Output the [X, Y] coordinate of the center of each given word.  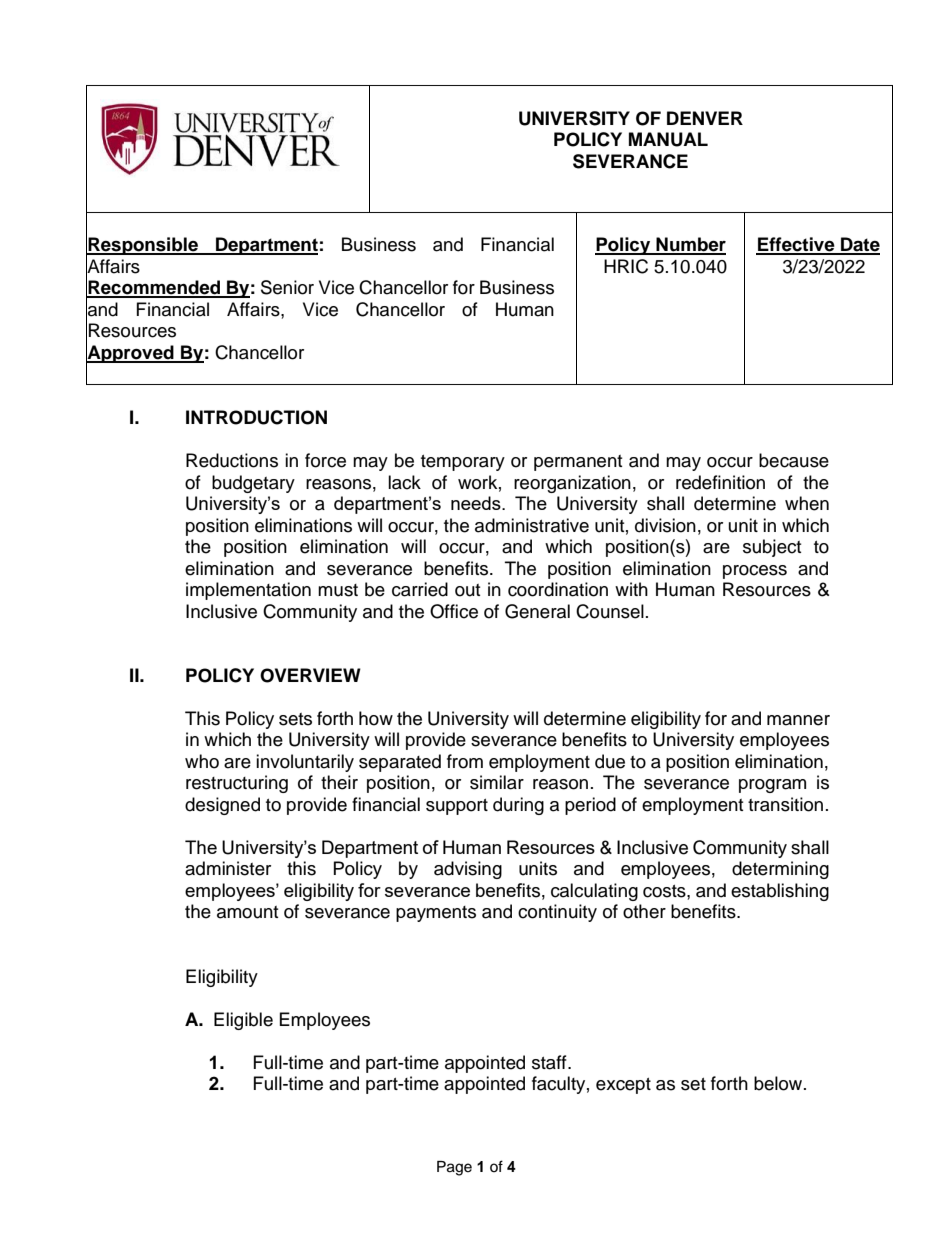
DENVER [705, 118]
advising [468, 870]
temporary [463, 463]
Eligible [243, 1021]
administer [228, 868]
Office [454, 611]
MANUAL [668, 139]
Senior [287, 287]
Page [454, 1168]
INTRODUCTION [256, 417]
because [794, 460]
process [755, 572]
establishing [780, 892]
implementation [248, 591]
